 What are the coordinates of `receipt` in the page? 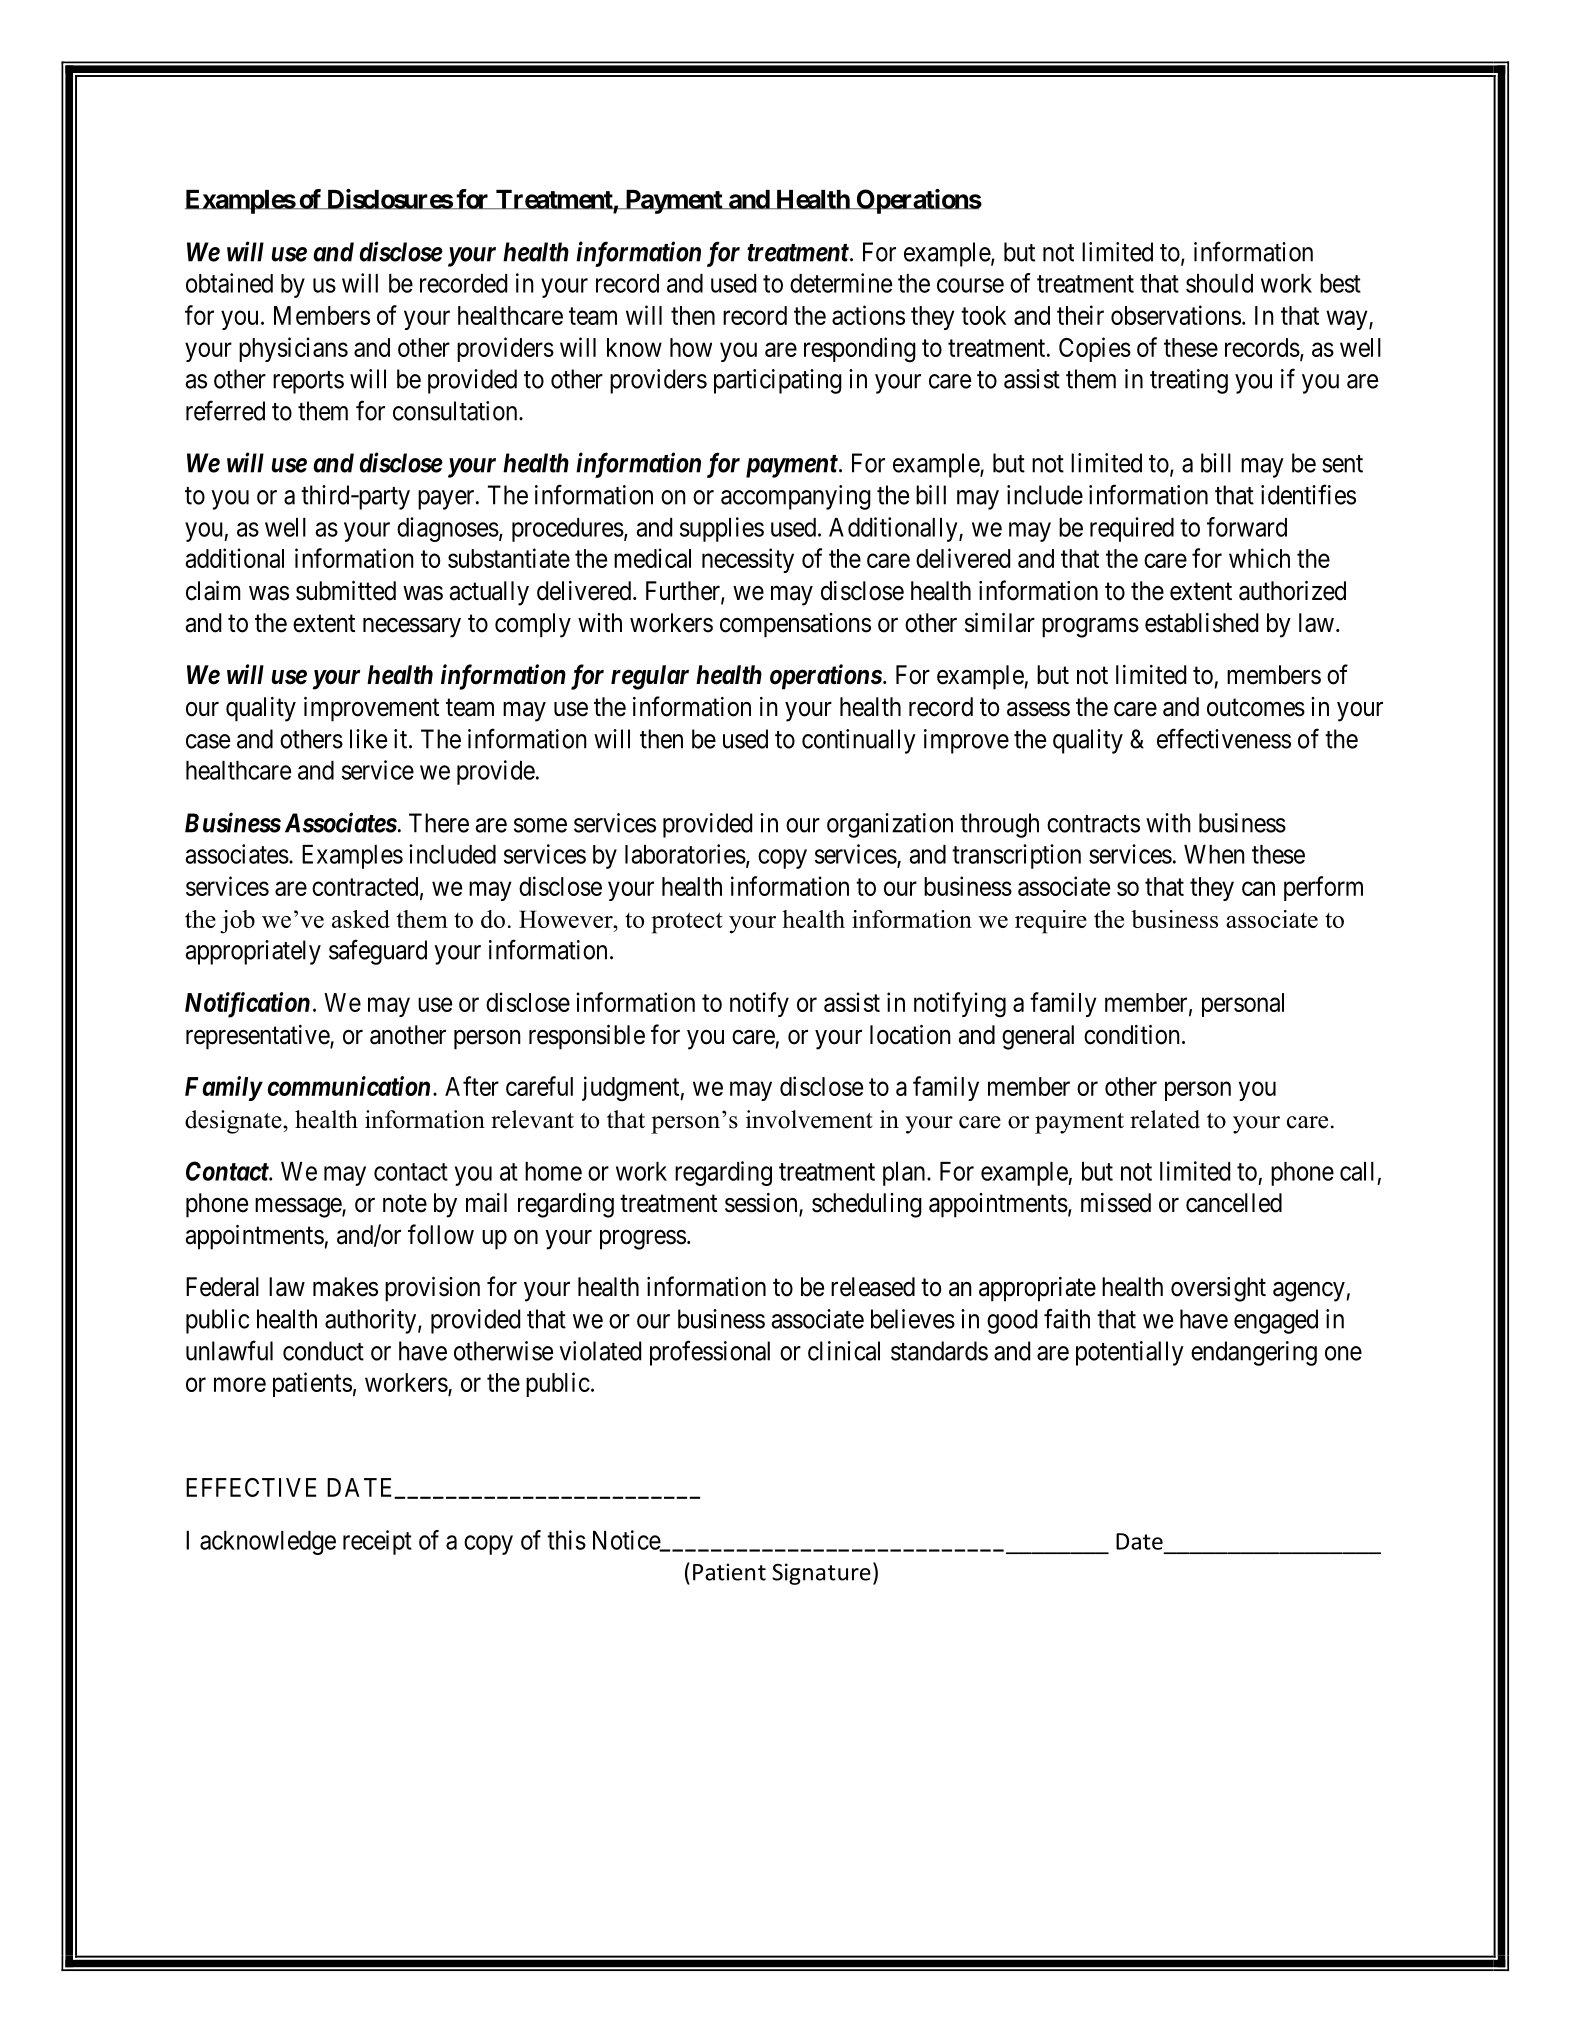 It's located at (377, 1542).
